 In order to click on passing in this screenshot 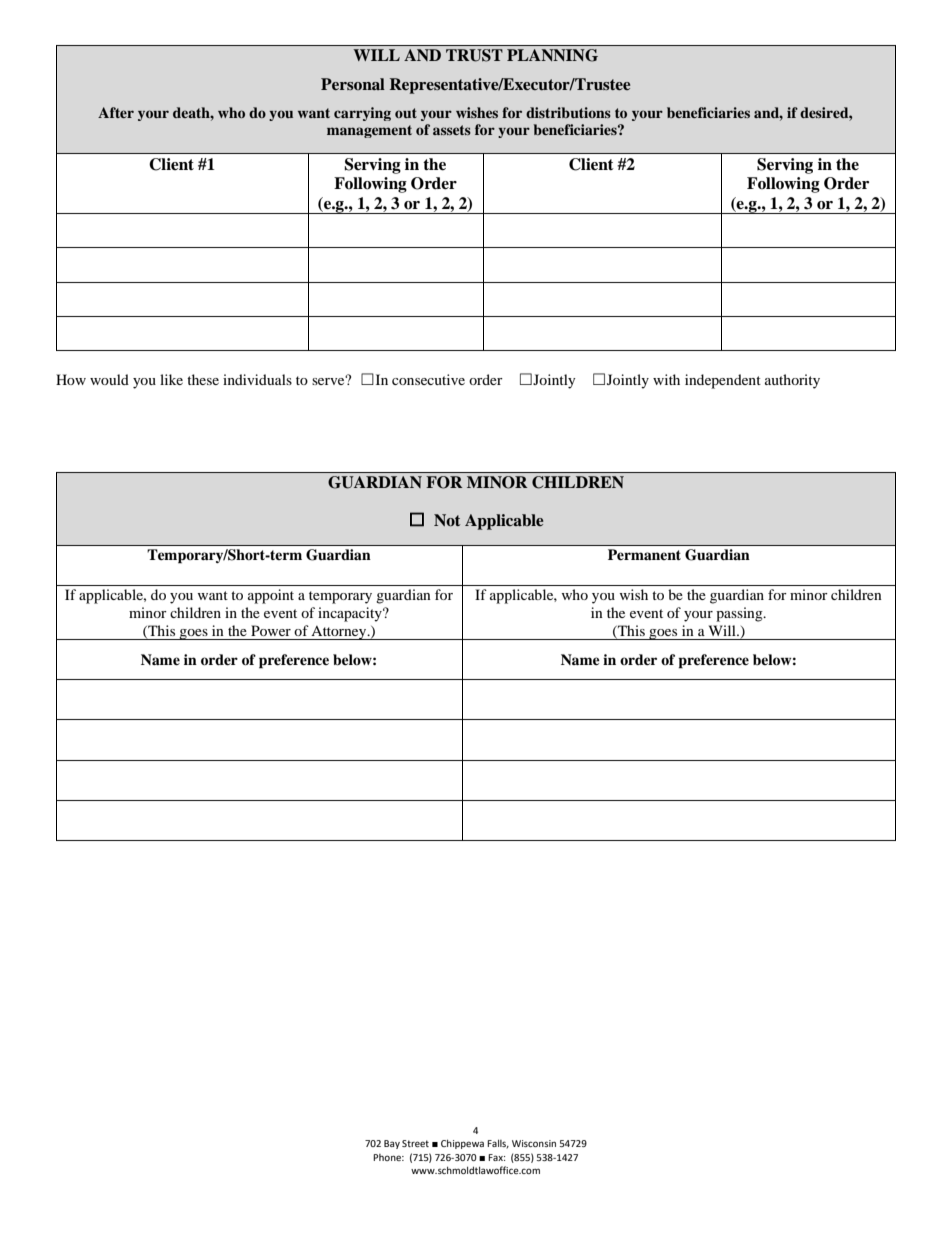, I will do `click(740, 614)`.
